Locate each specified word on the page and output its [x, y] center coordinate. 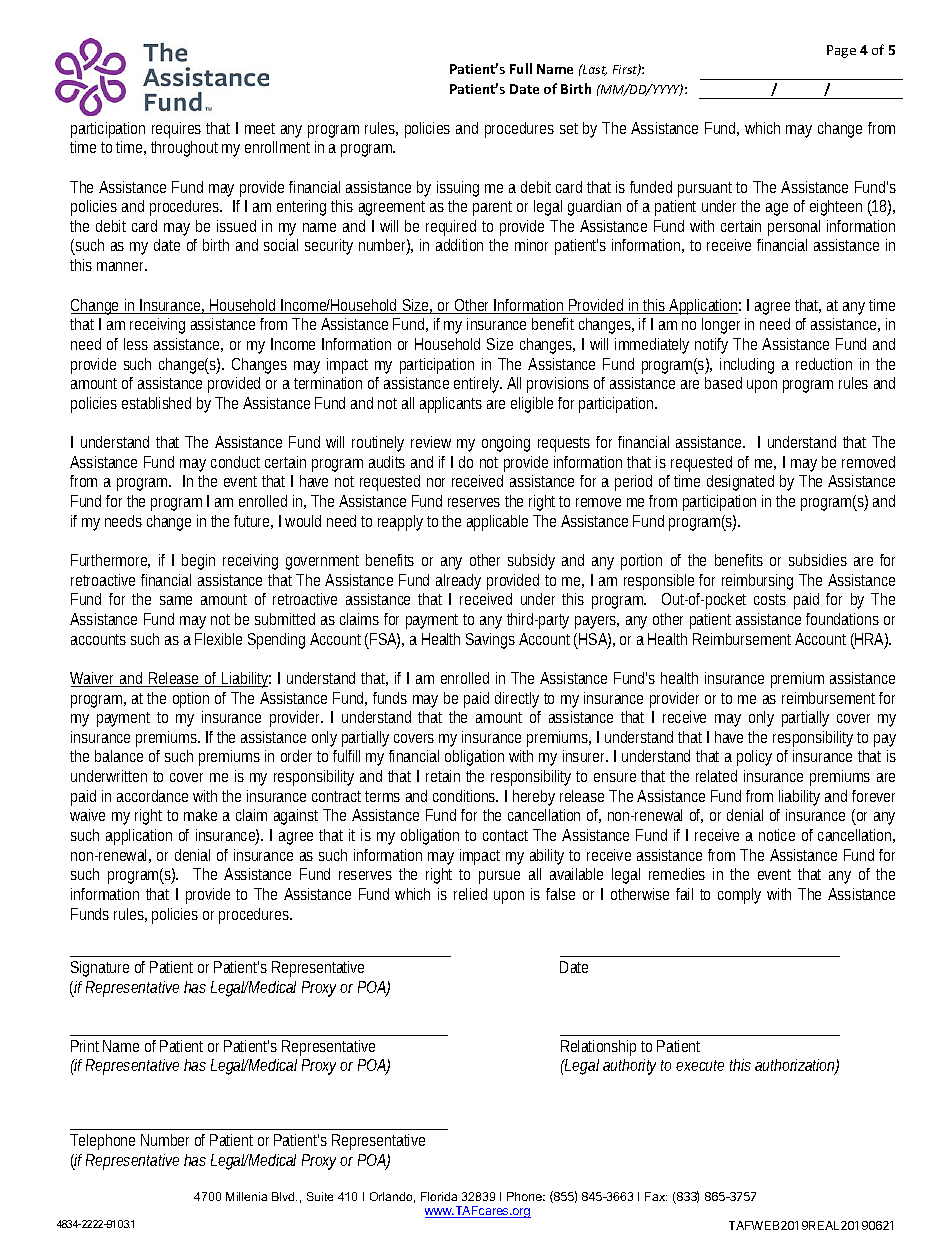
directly [517, 700]
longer [721, 326]
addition [459, 245]
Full [521, 68]
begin [198, 562]
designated [740, 483]
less [136, 344]
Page [841, 51]
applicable [497, 523]
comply [739, 896]
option [191, 700]
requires [176, 130]
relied [470, 894]
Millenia [246, 1196]
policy [754, 758]
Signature [100, 969]
